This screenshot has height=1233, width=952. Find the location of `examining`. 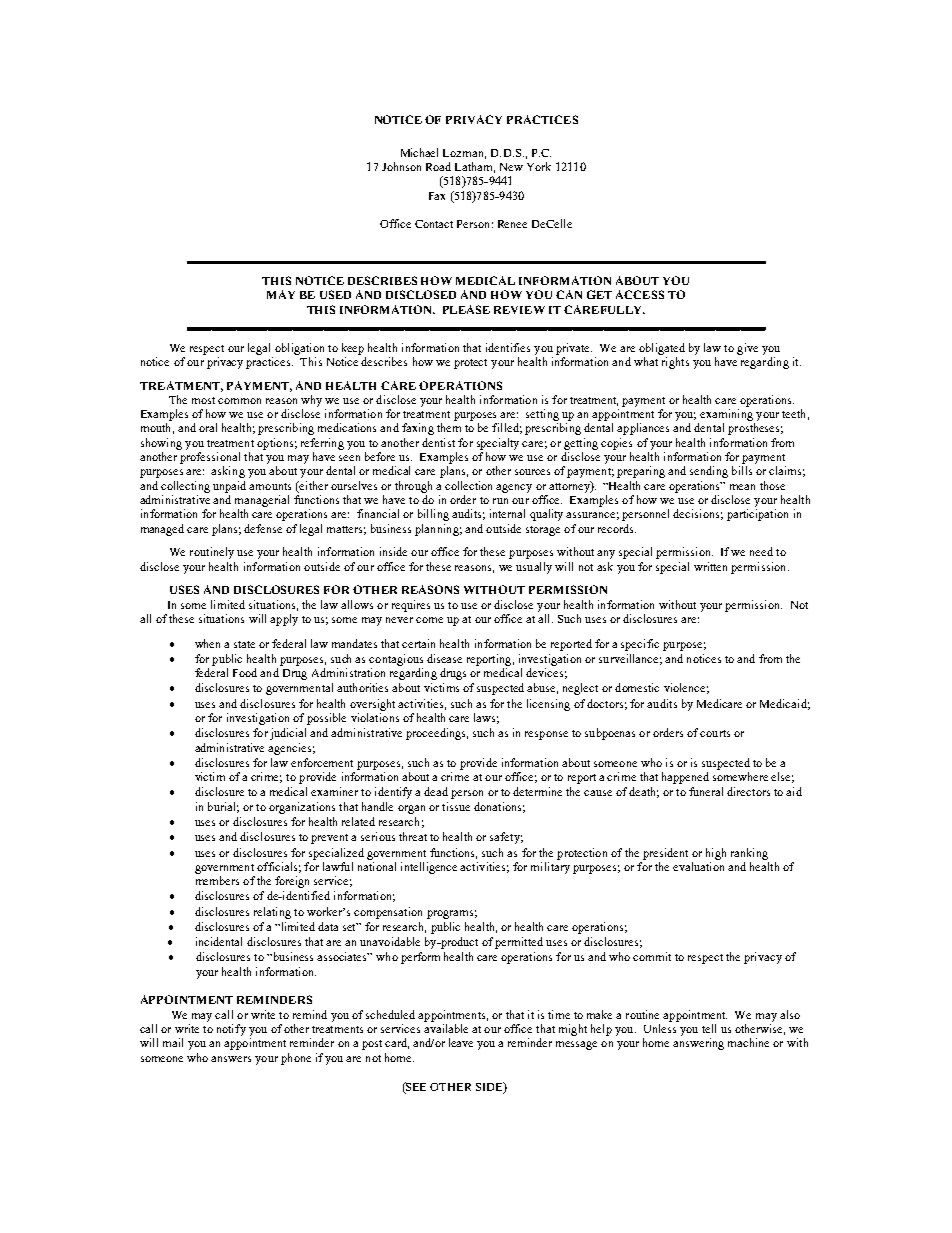

examining is located at coordinates (726, 415).
